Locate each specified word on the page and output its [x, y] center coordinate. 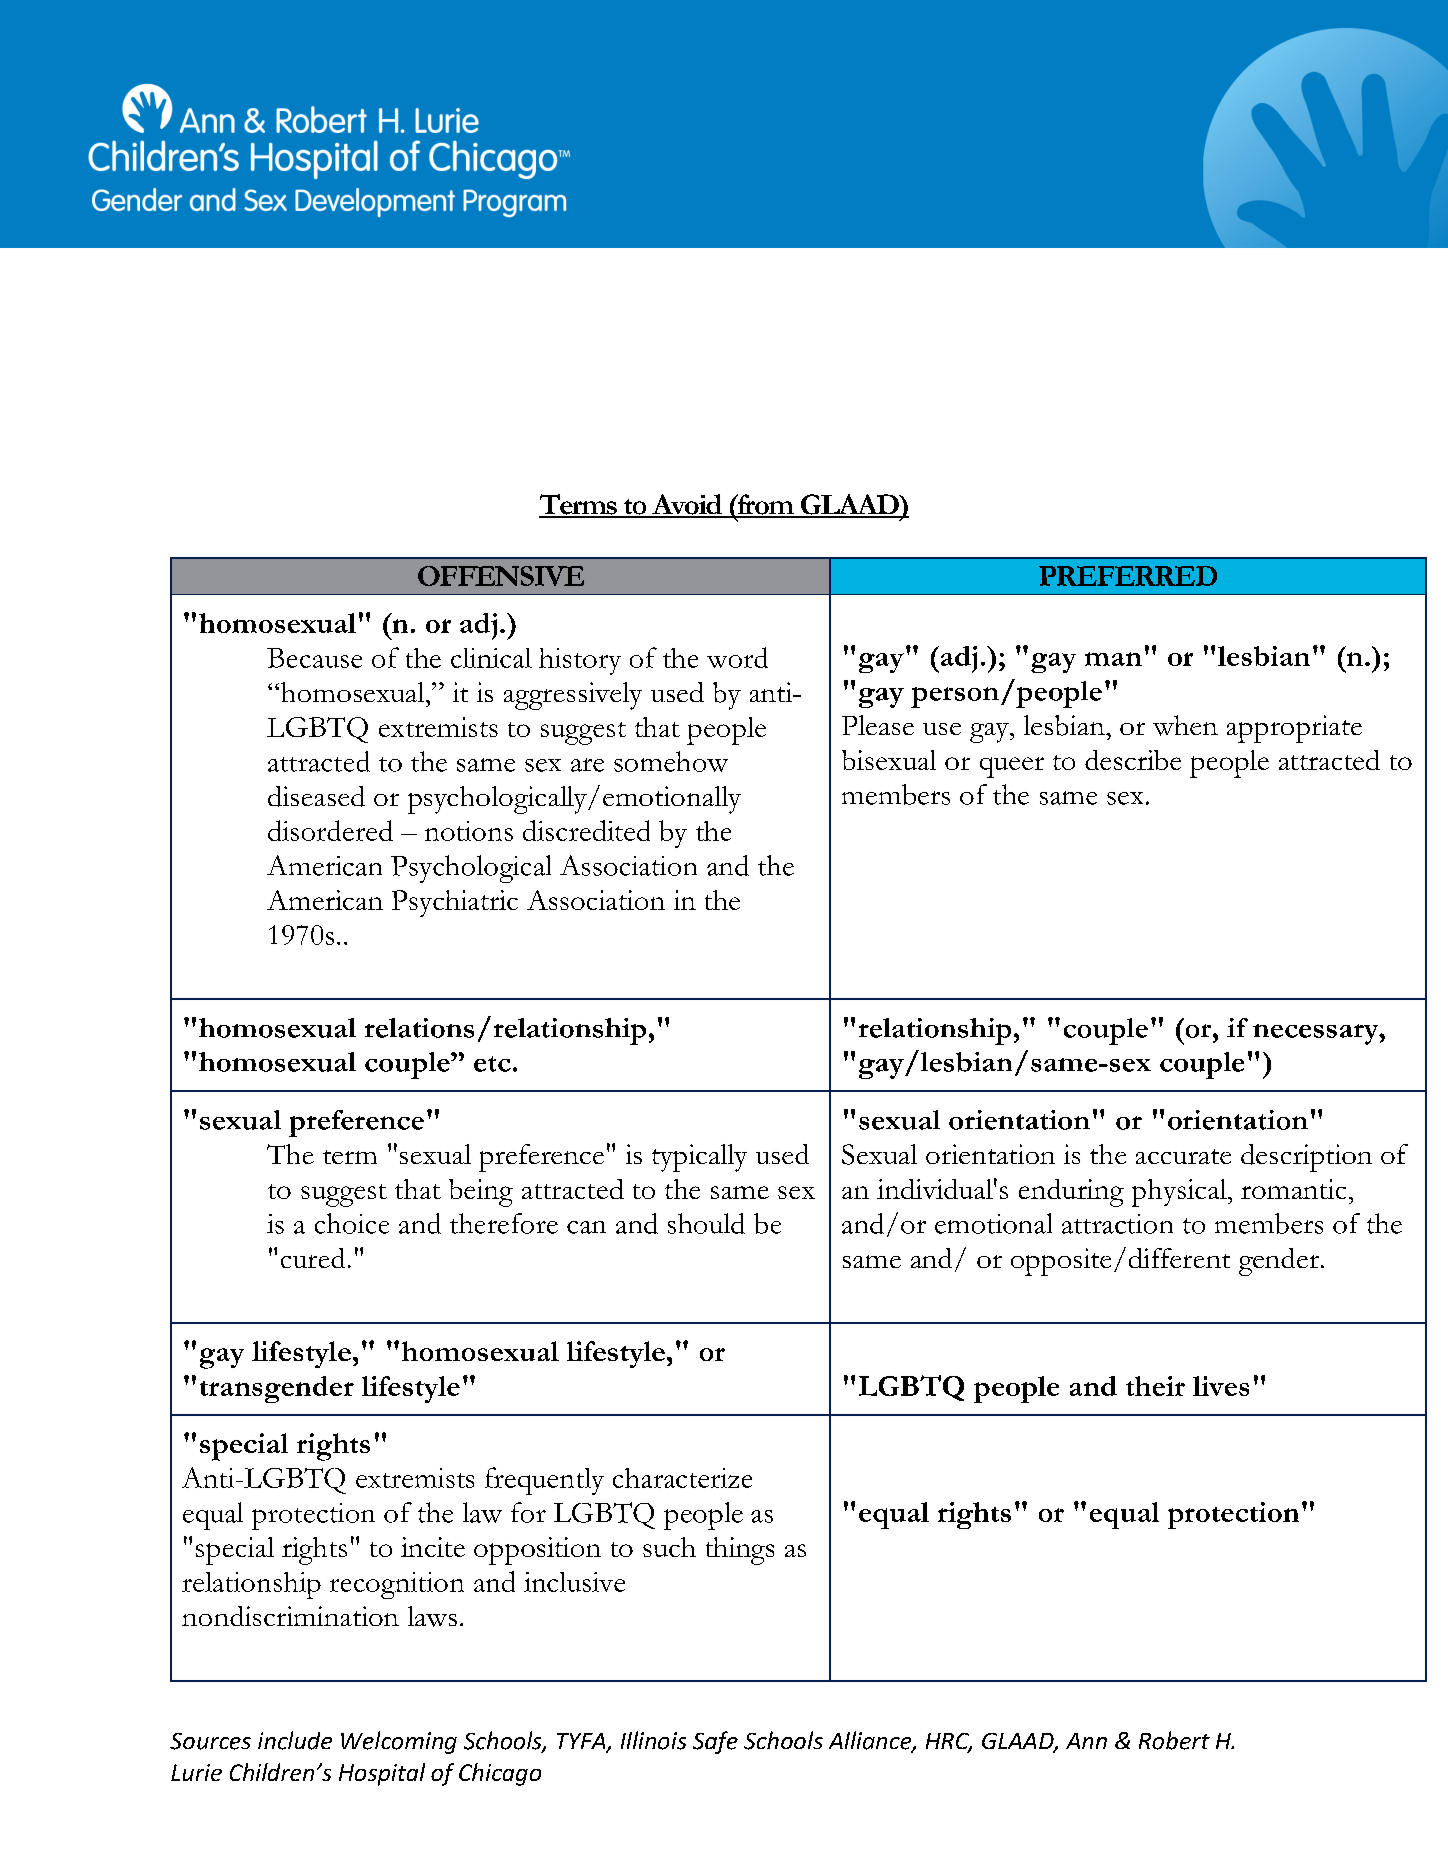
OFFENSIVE [501, 576]
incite [433, 1547]
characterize [682, 1478]
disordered [330, 830]
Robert [1174, 1740]
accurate [1183, 1156]
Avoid [687, 505]
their [1155, 1386]
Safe [715, 1742]
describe [1133, 760]
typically [699, 1158]
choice [352, 1223]
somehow [671, 761]
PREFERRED [1128, 576]
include [295, 1740]
